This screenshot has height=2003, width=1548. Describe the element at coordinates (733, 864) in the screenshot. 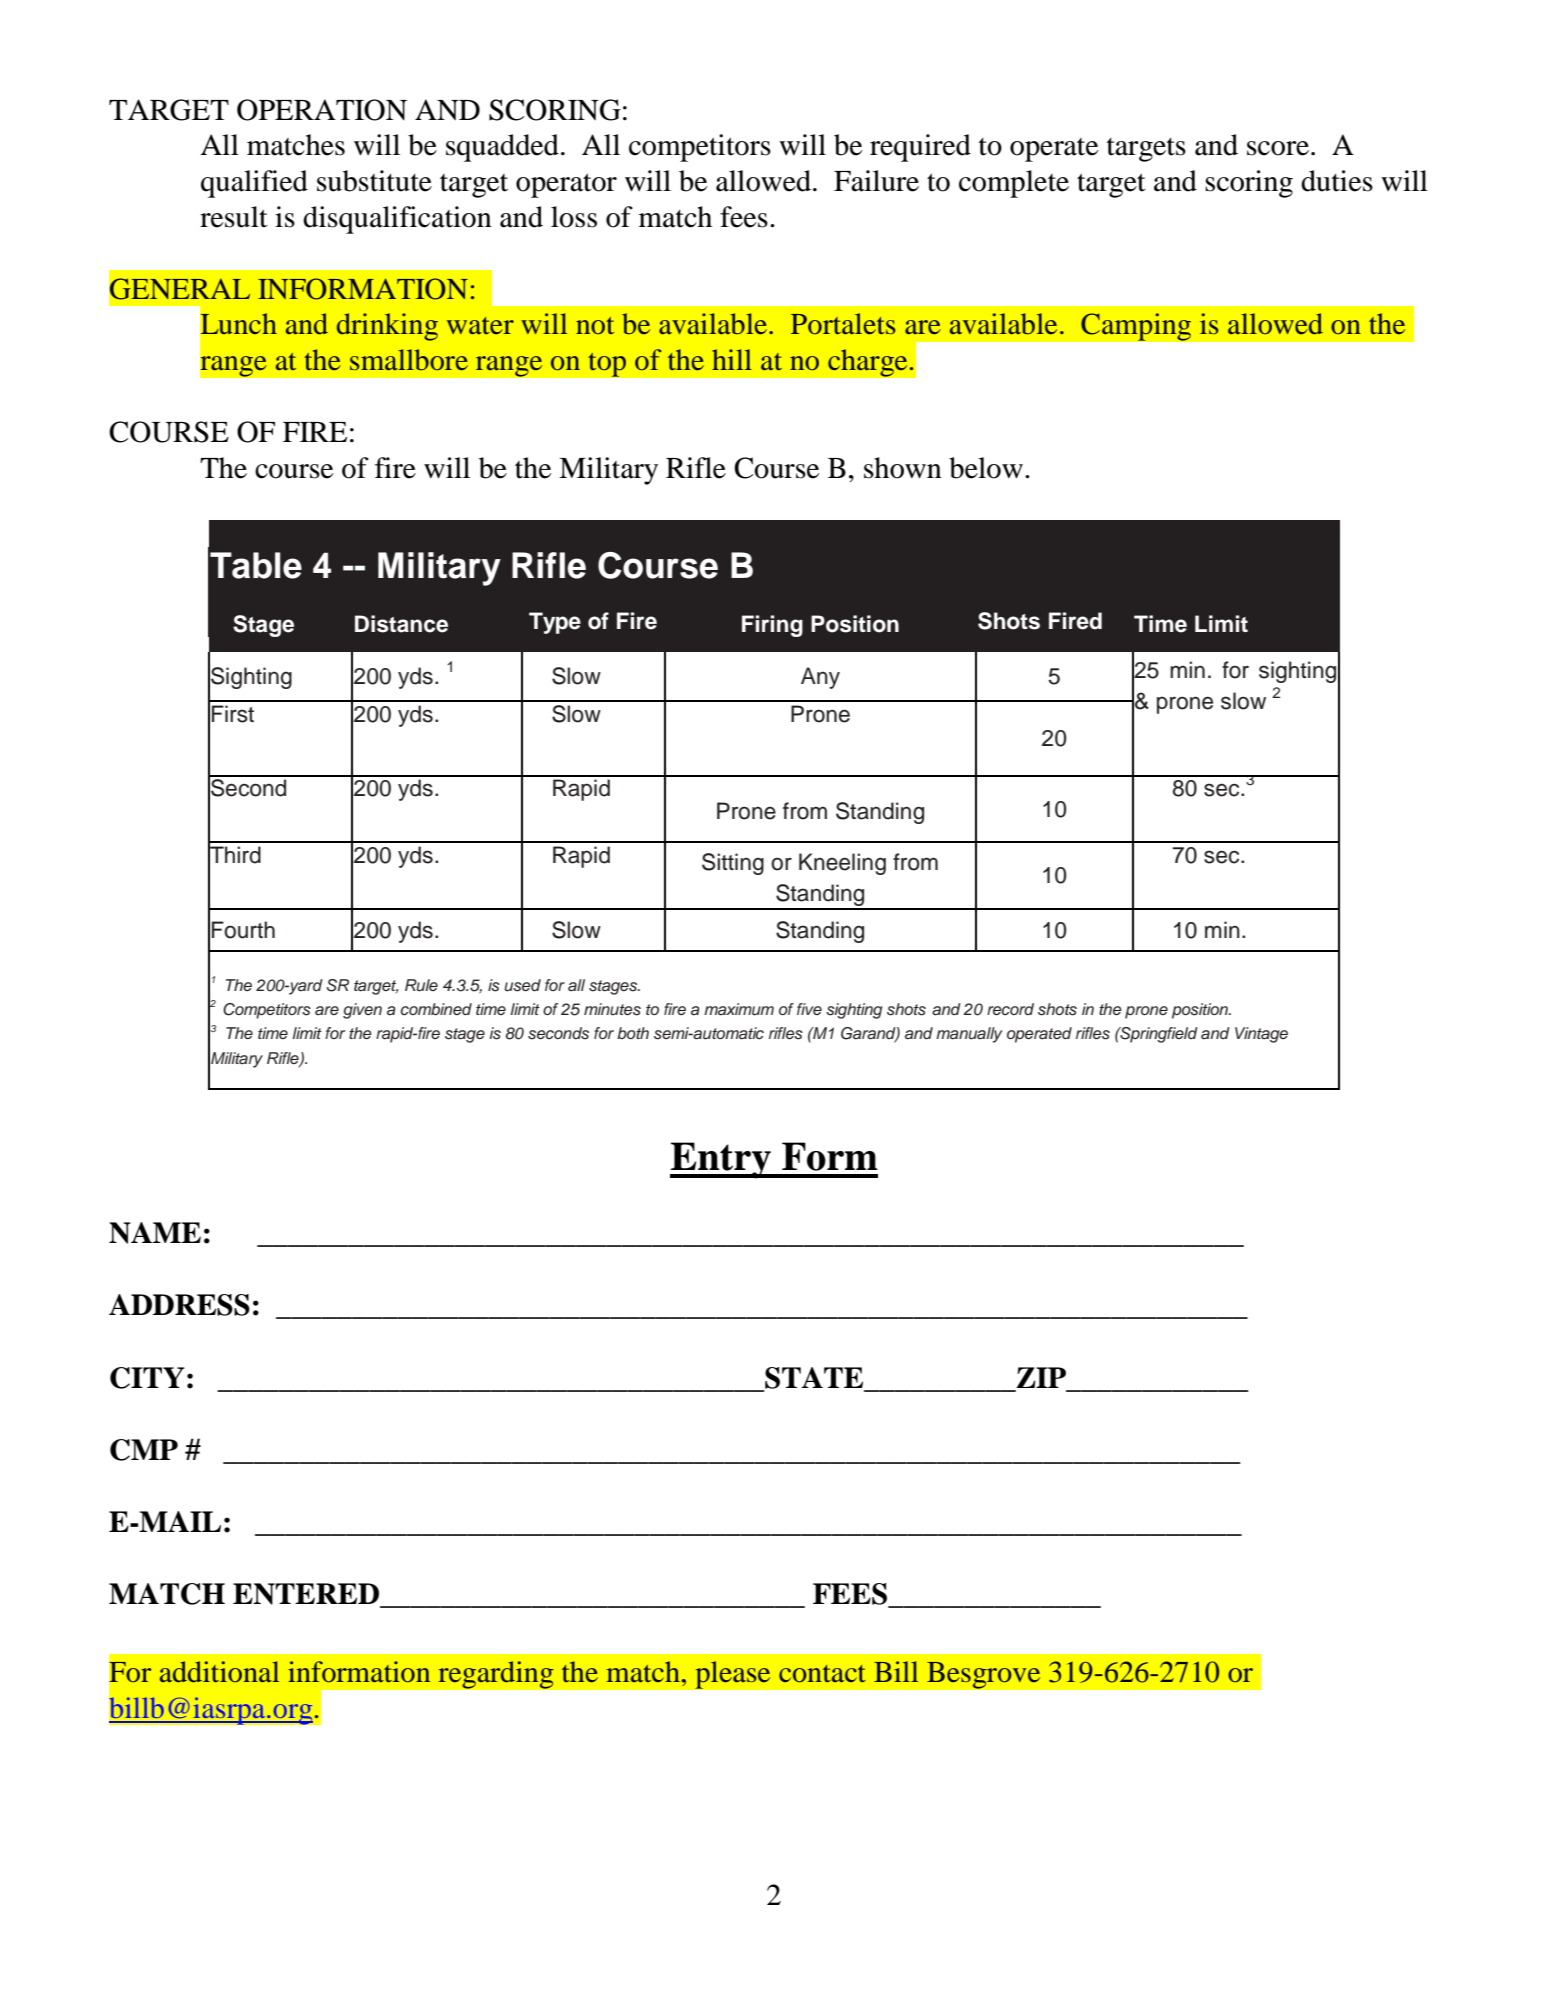

I see `Sitting` at that location.
